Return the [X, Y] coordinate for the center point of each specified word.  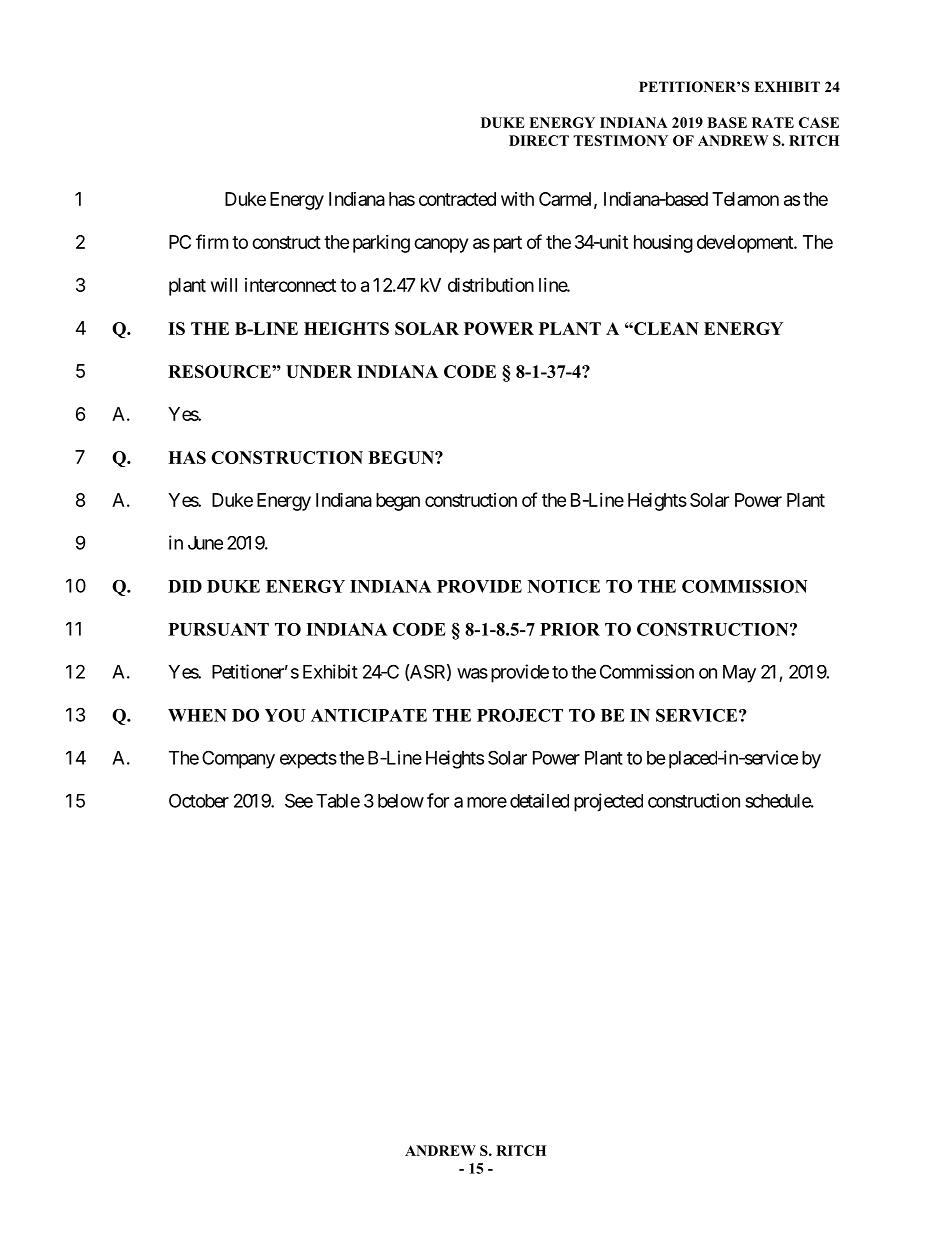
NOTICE [564, 586]
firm [212, 241]
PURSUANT [219, 629]
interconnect [290, 285]
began [398, 502]
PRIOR [570, 629]
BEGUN [402, 457]
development [746, 244]
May [739, 674]
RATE [773, 122]
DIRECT [539, 140]
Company [238, 759]
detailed [539, 800]
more [487, 802]
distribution [491, 284]
